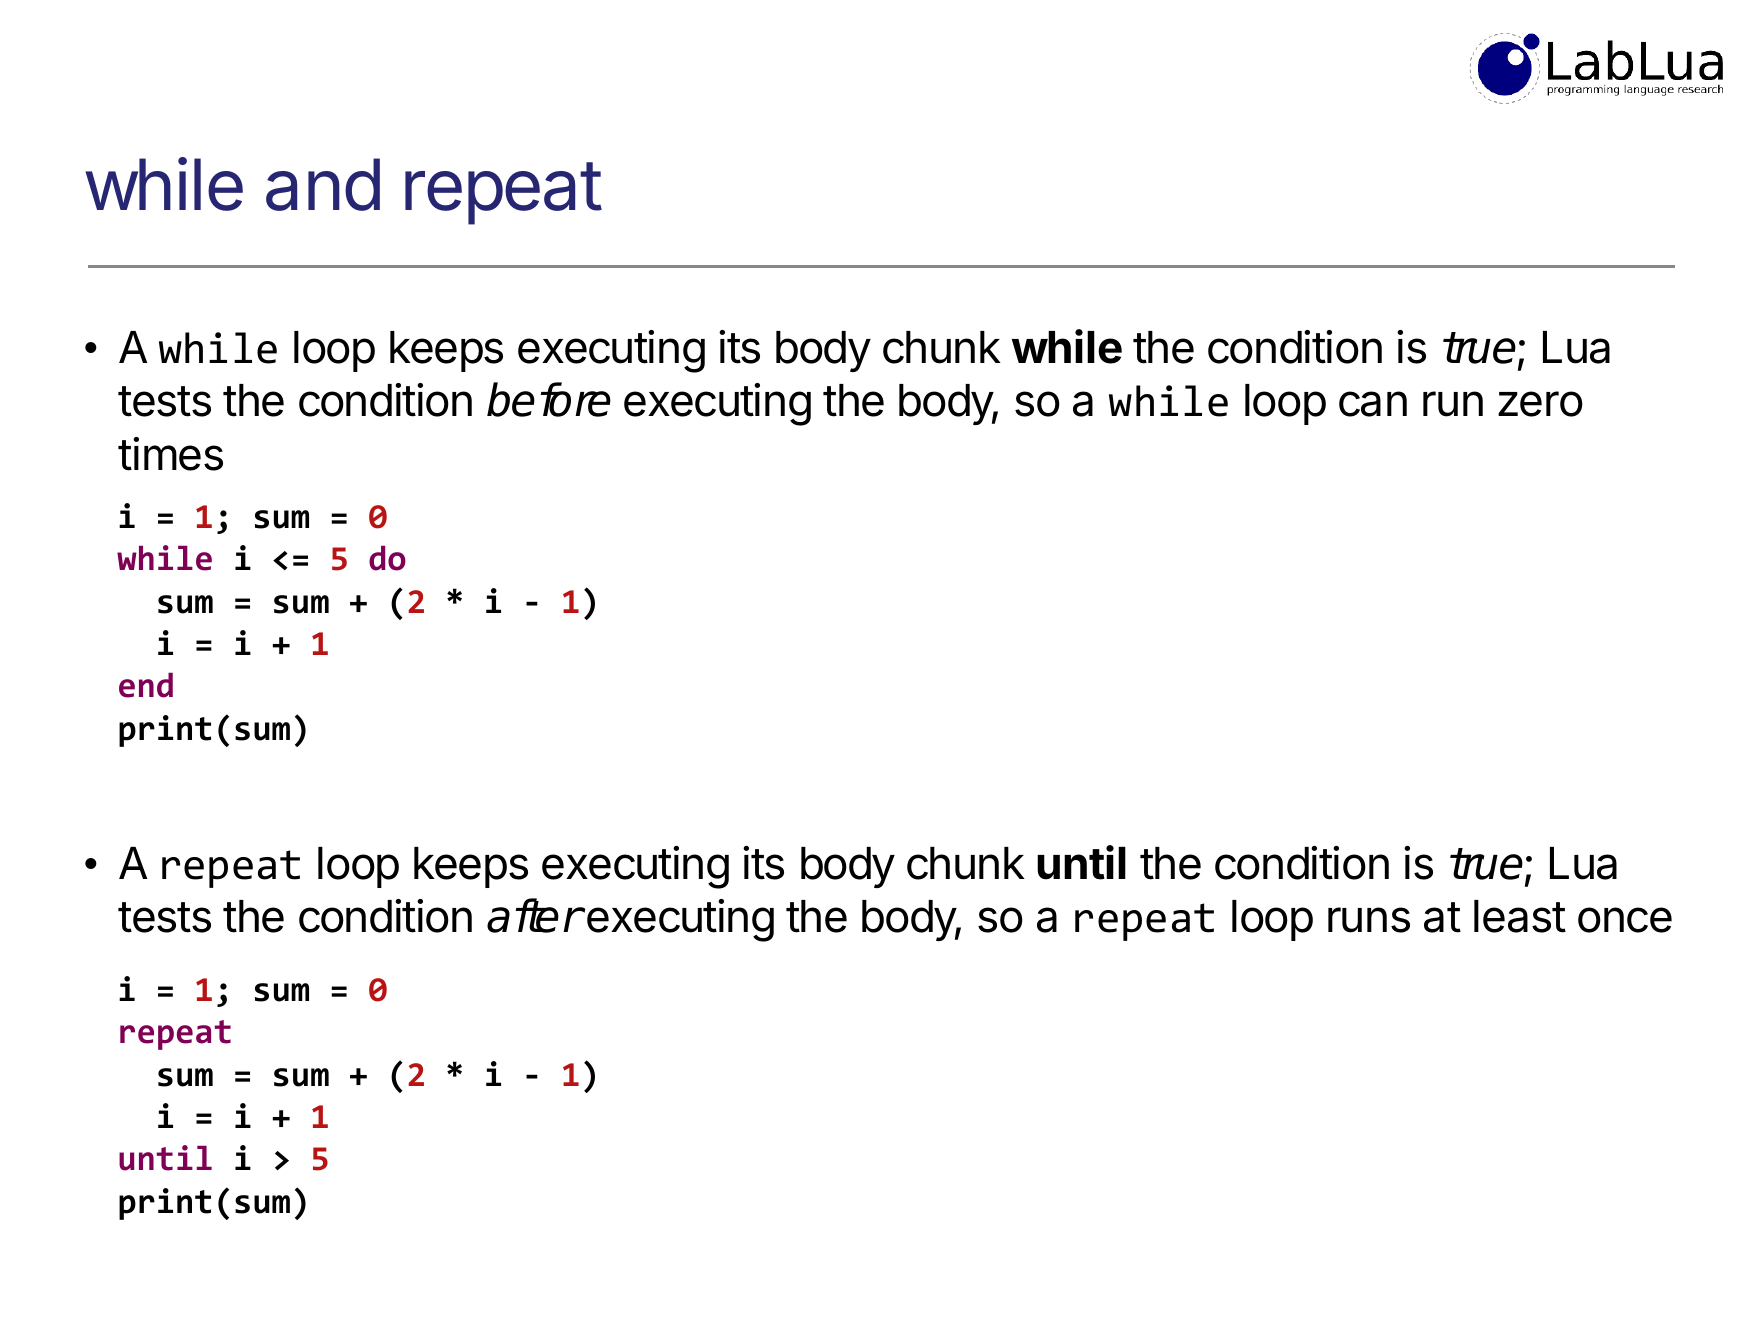 This screenshot has width=1763, height=1322. What do you see at coordinates (1540, 404) in the screenshot?
I see `zero` at bounding box center [1540, 404].
